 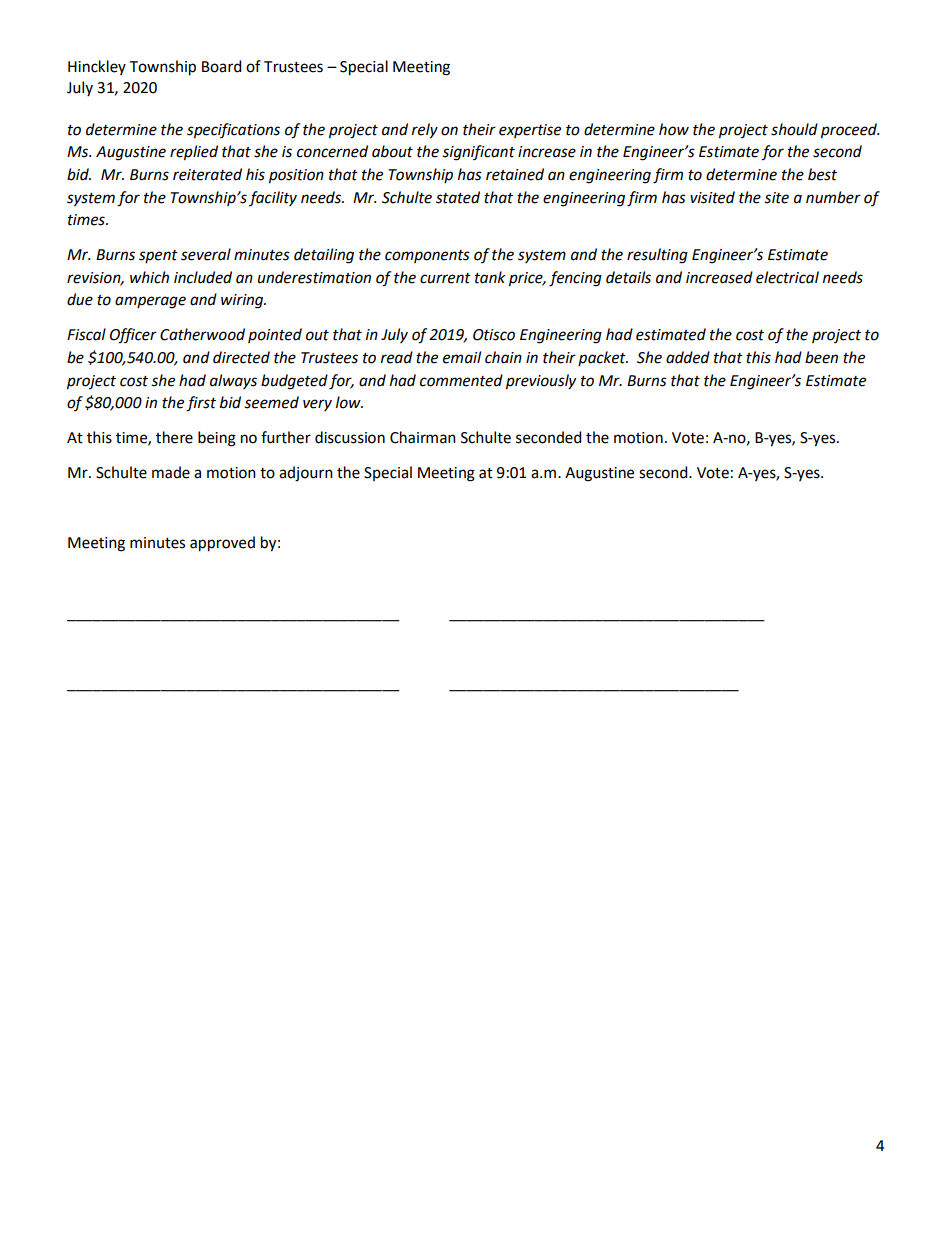 What do you see at coordinates (201, 404) in the screenshot?
I see `first` at bounding box center [201, 404].
